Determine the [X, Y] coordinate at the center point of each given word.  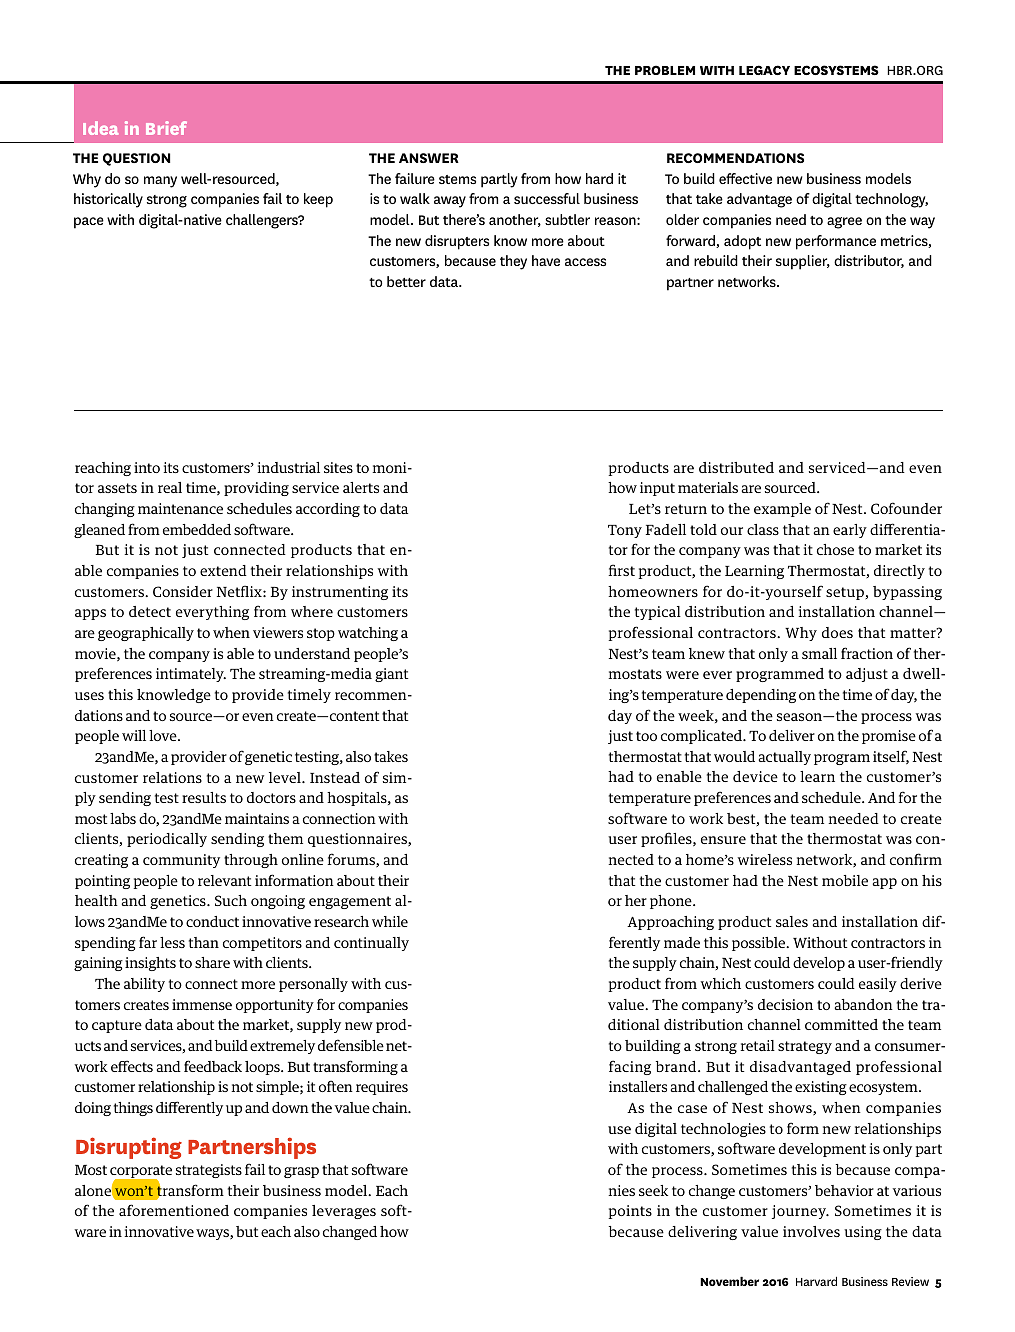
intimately [191, 675]
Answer [429, 158]
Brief [166, 128]
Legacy [764, 70]
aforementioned [174, 1210]
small [819, 653]
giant [391, 675]
